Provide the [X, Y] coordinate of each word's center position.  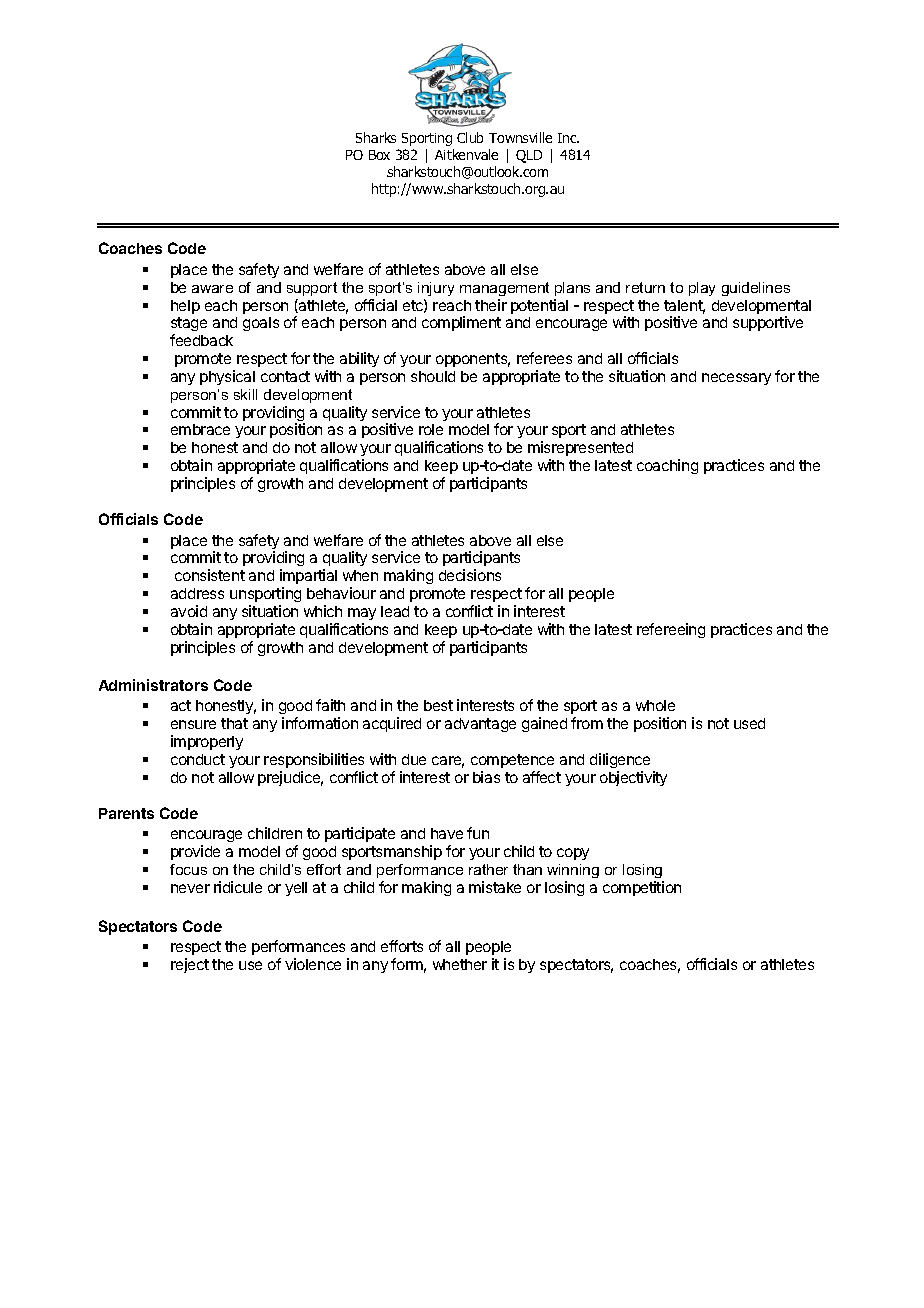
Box [379, 155]
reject [190, 965]
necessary [736, 379]
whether [460, 964]
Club [470, 137]
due [414, 759]
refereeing [671, 630]
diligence [620, 762]
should [433, 376]
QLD [529, 156]
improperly [207, 742]
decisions [470, 575]
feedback [201, 340]
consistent [210, 575]
